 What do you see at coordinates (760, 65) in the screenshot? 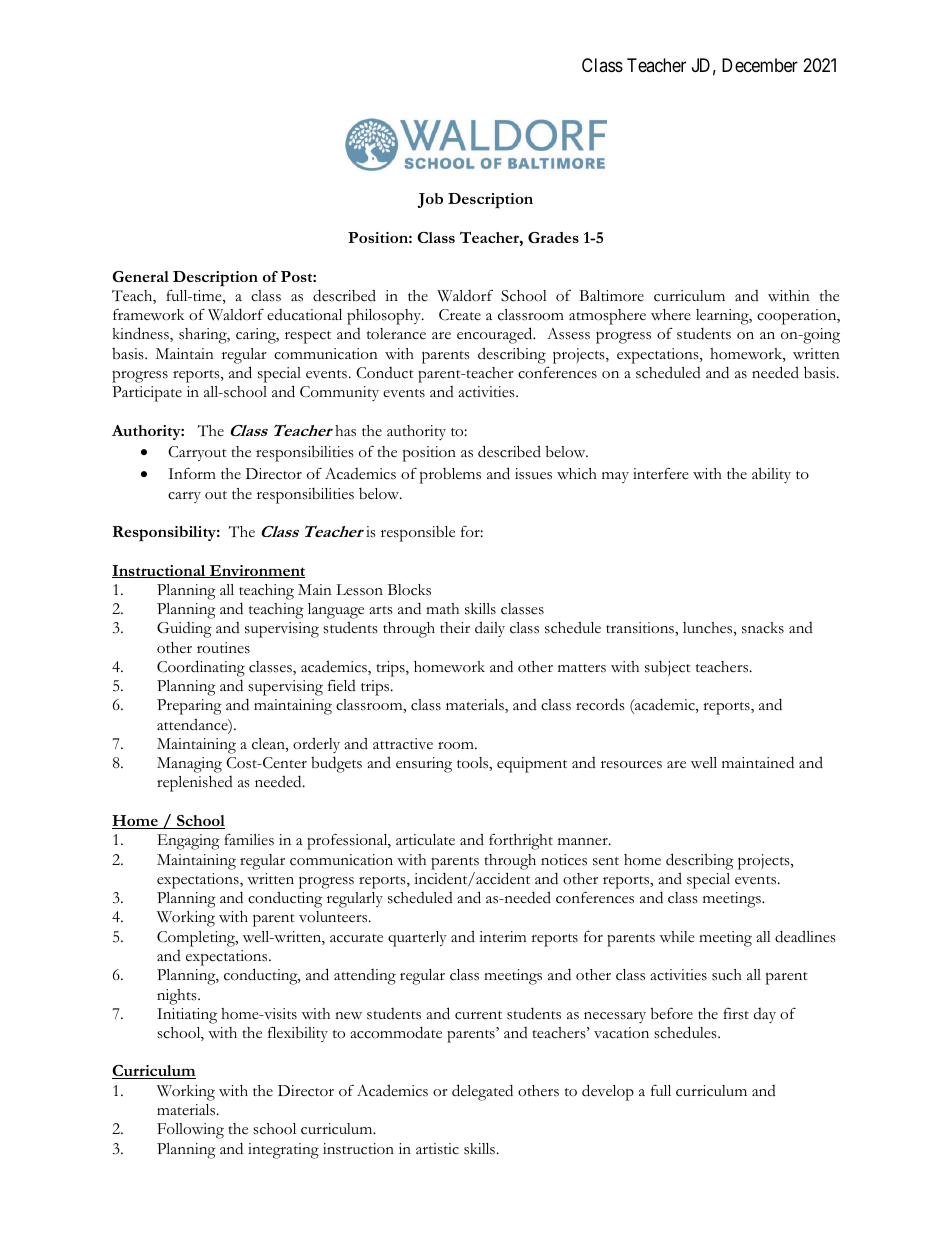
I see `December` at bounding box center [760, 65].
